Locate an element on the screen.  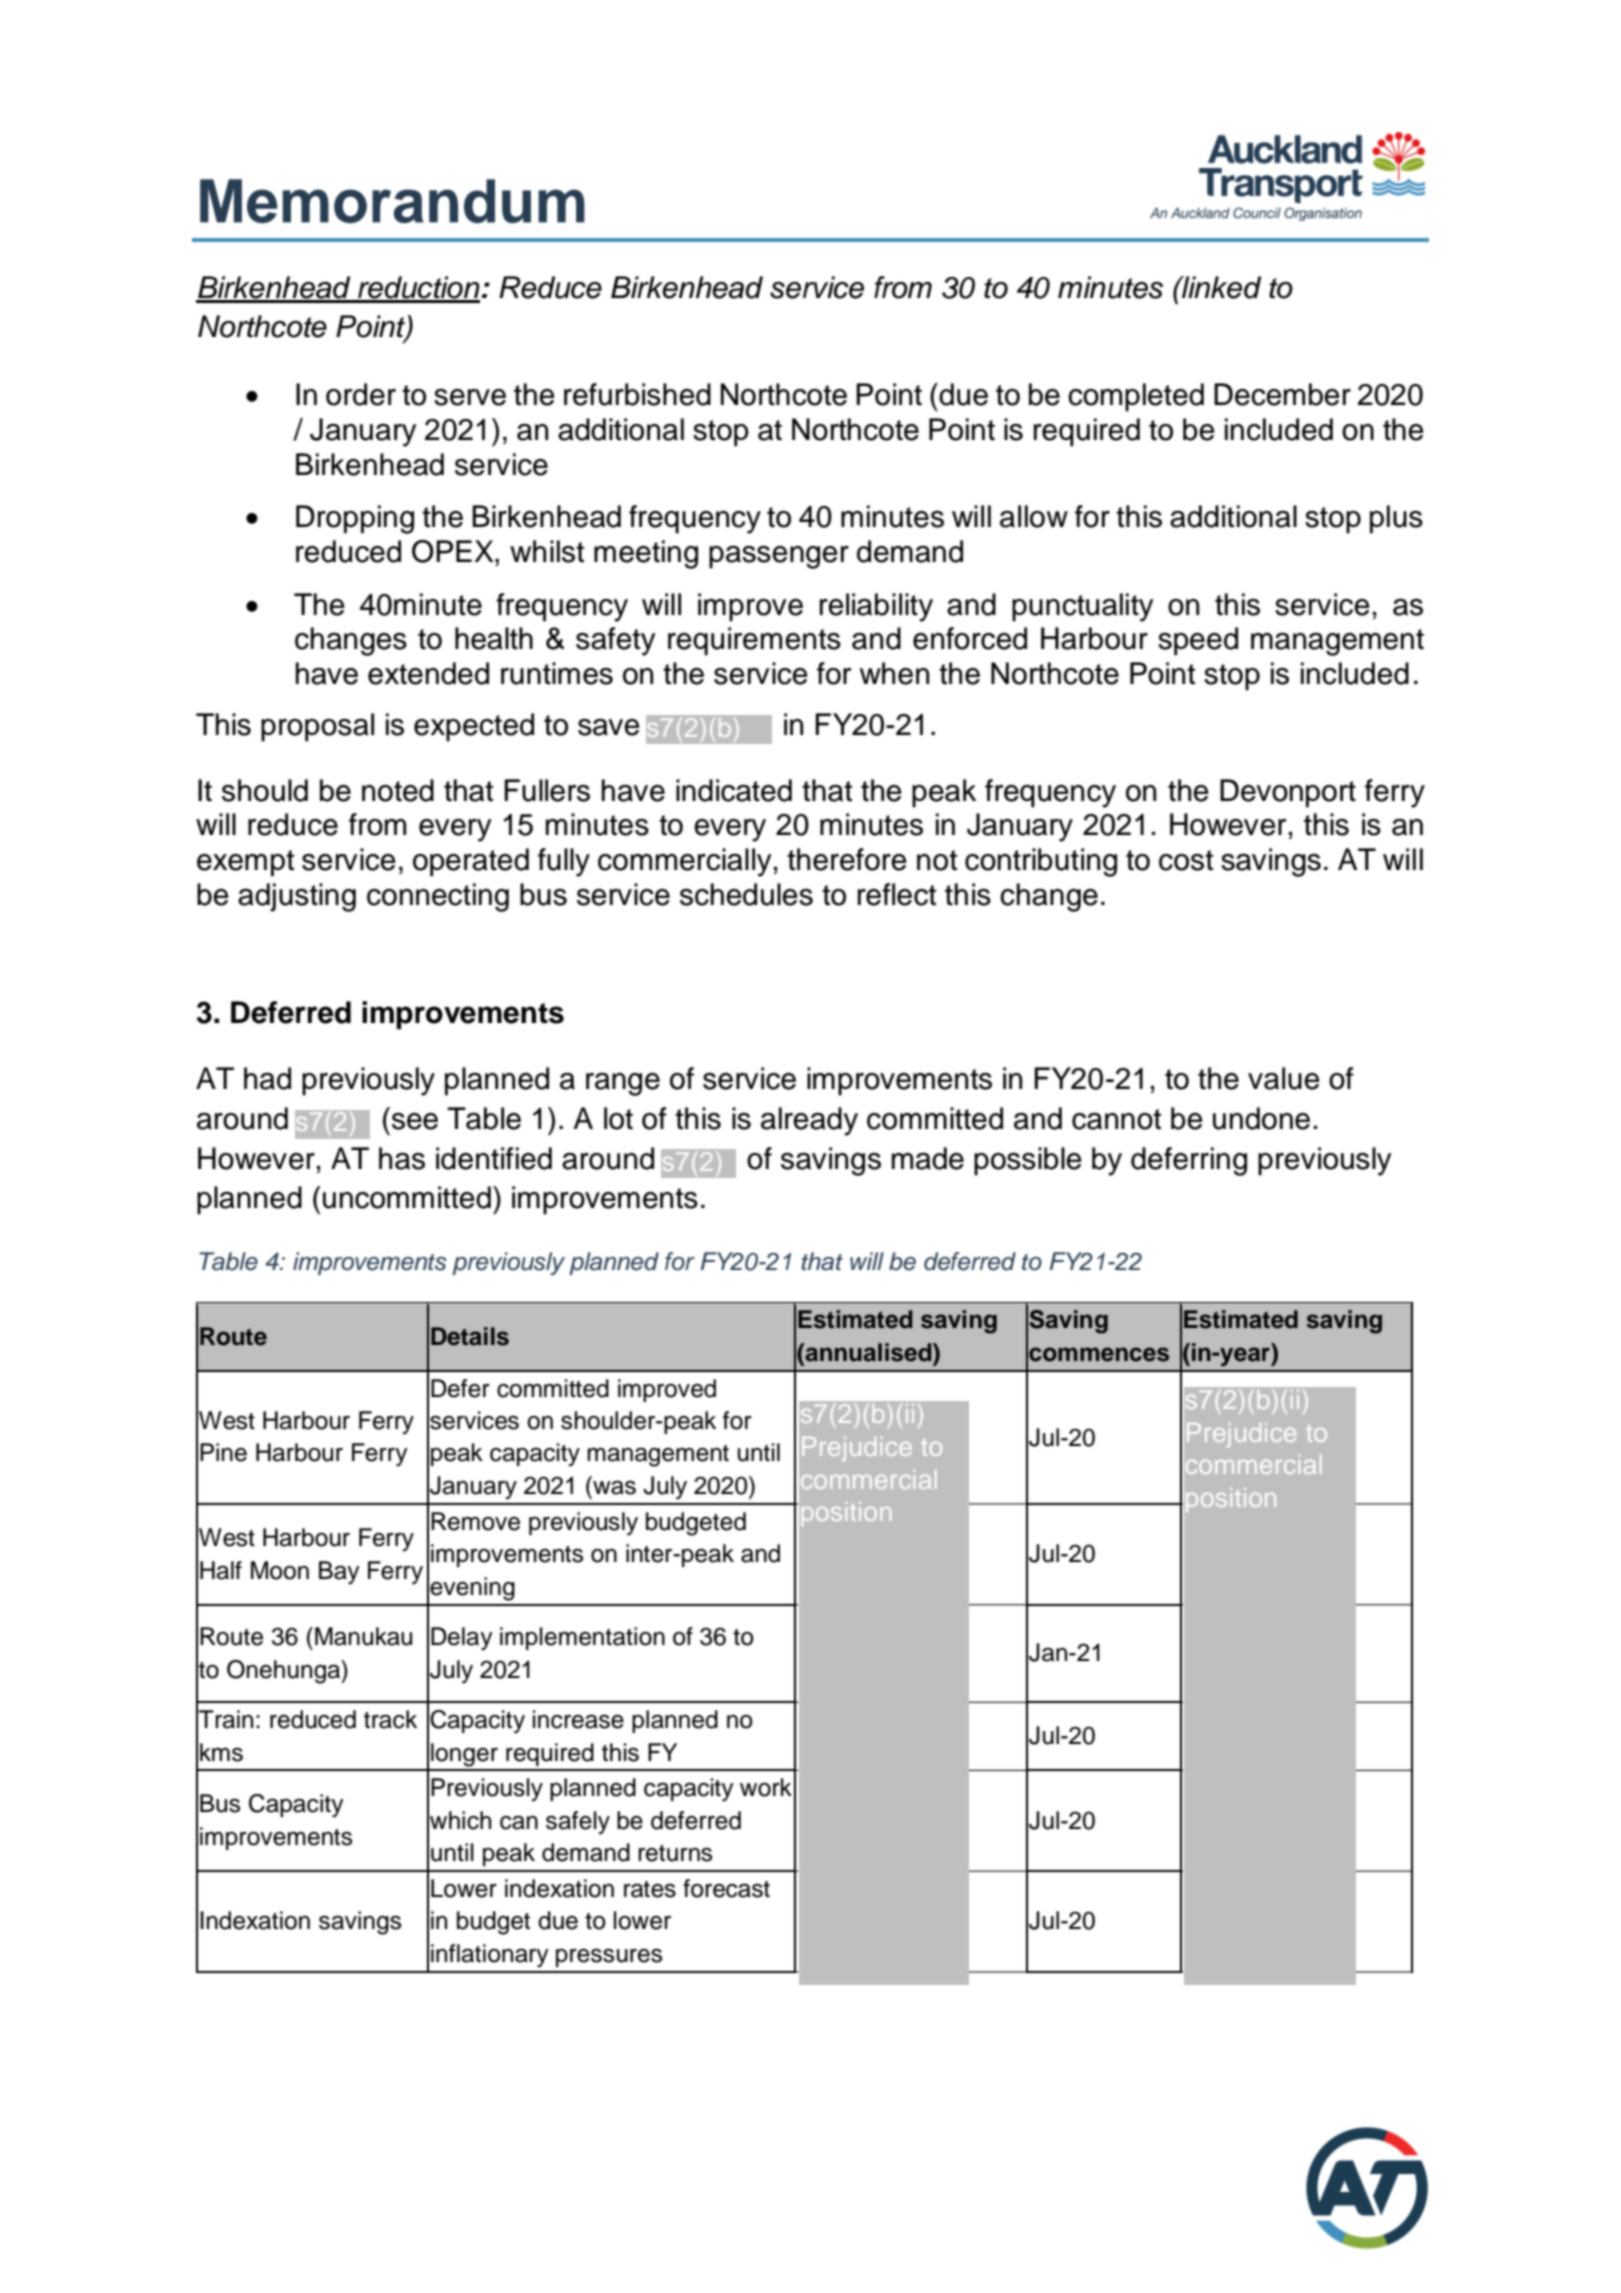
work is located at coordinates (766, 1787).
